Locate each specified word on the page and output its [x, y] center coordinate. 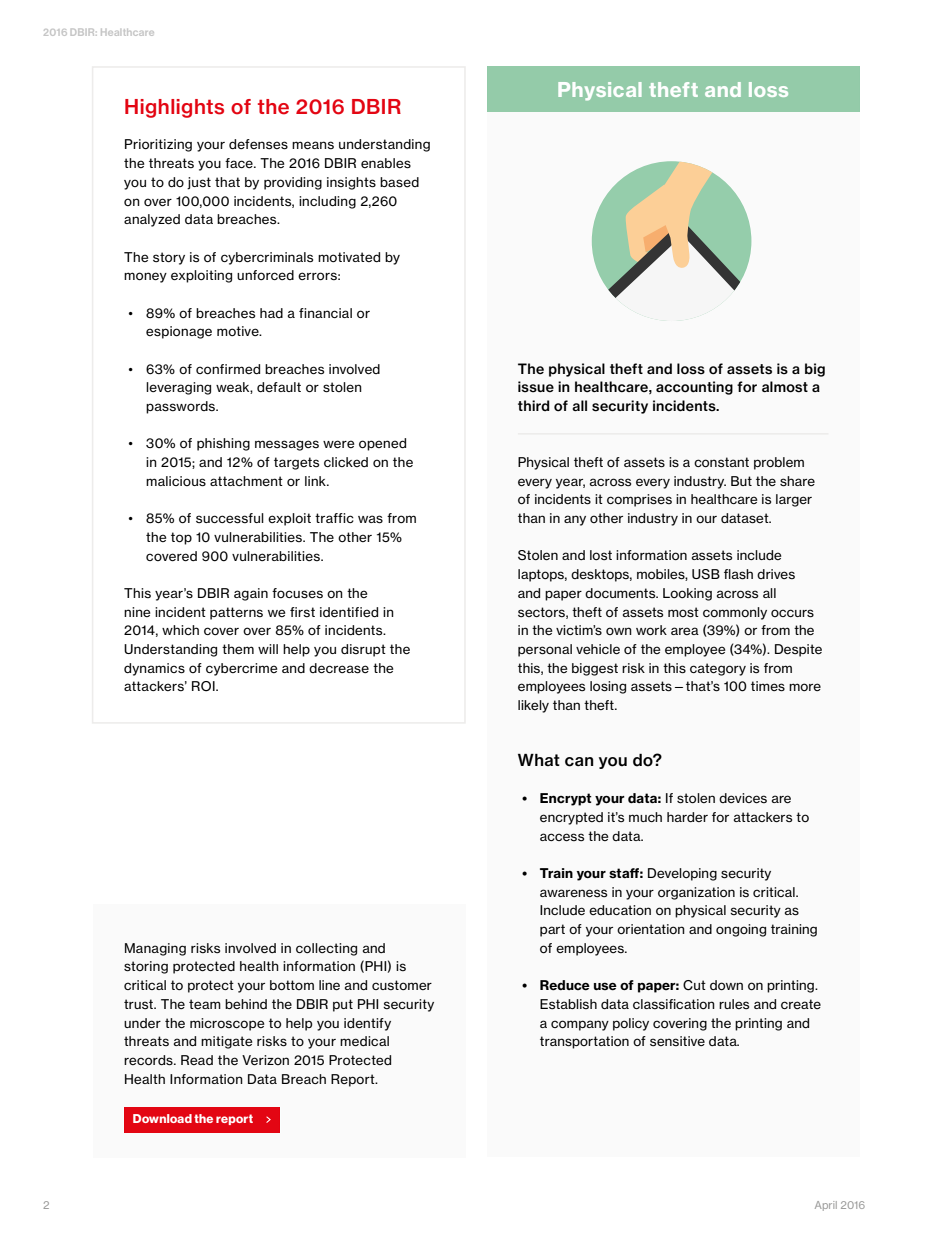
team [205, 1004]
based [399, 182]
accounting [694, 388]
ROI [204, 686]
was [370, 519]
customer [402, 985]
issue [536, 387]
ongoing [741, 930]
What [539, 760]
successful [230, 518]
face [240, 163]
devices [743, 798]
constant [721, 462]
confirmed [228, 369]
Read [197, 1060]
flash [738, 574]
